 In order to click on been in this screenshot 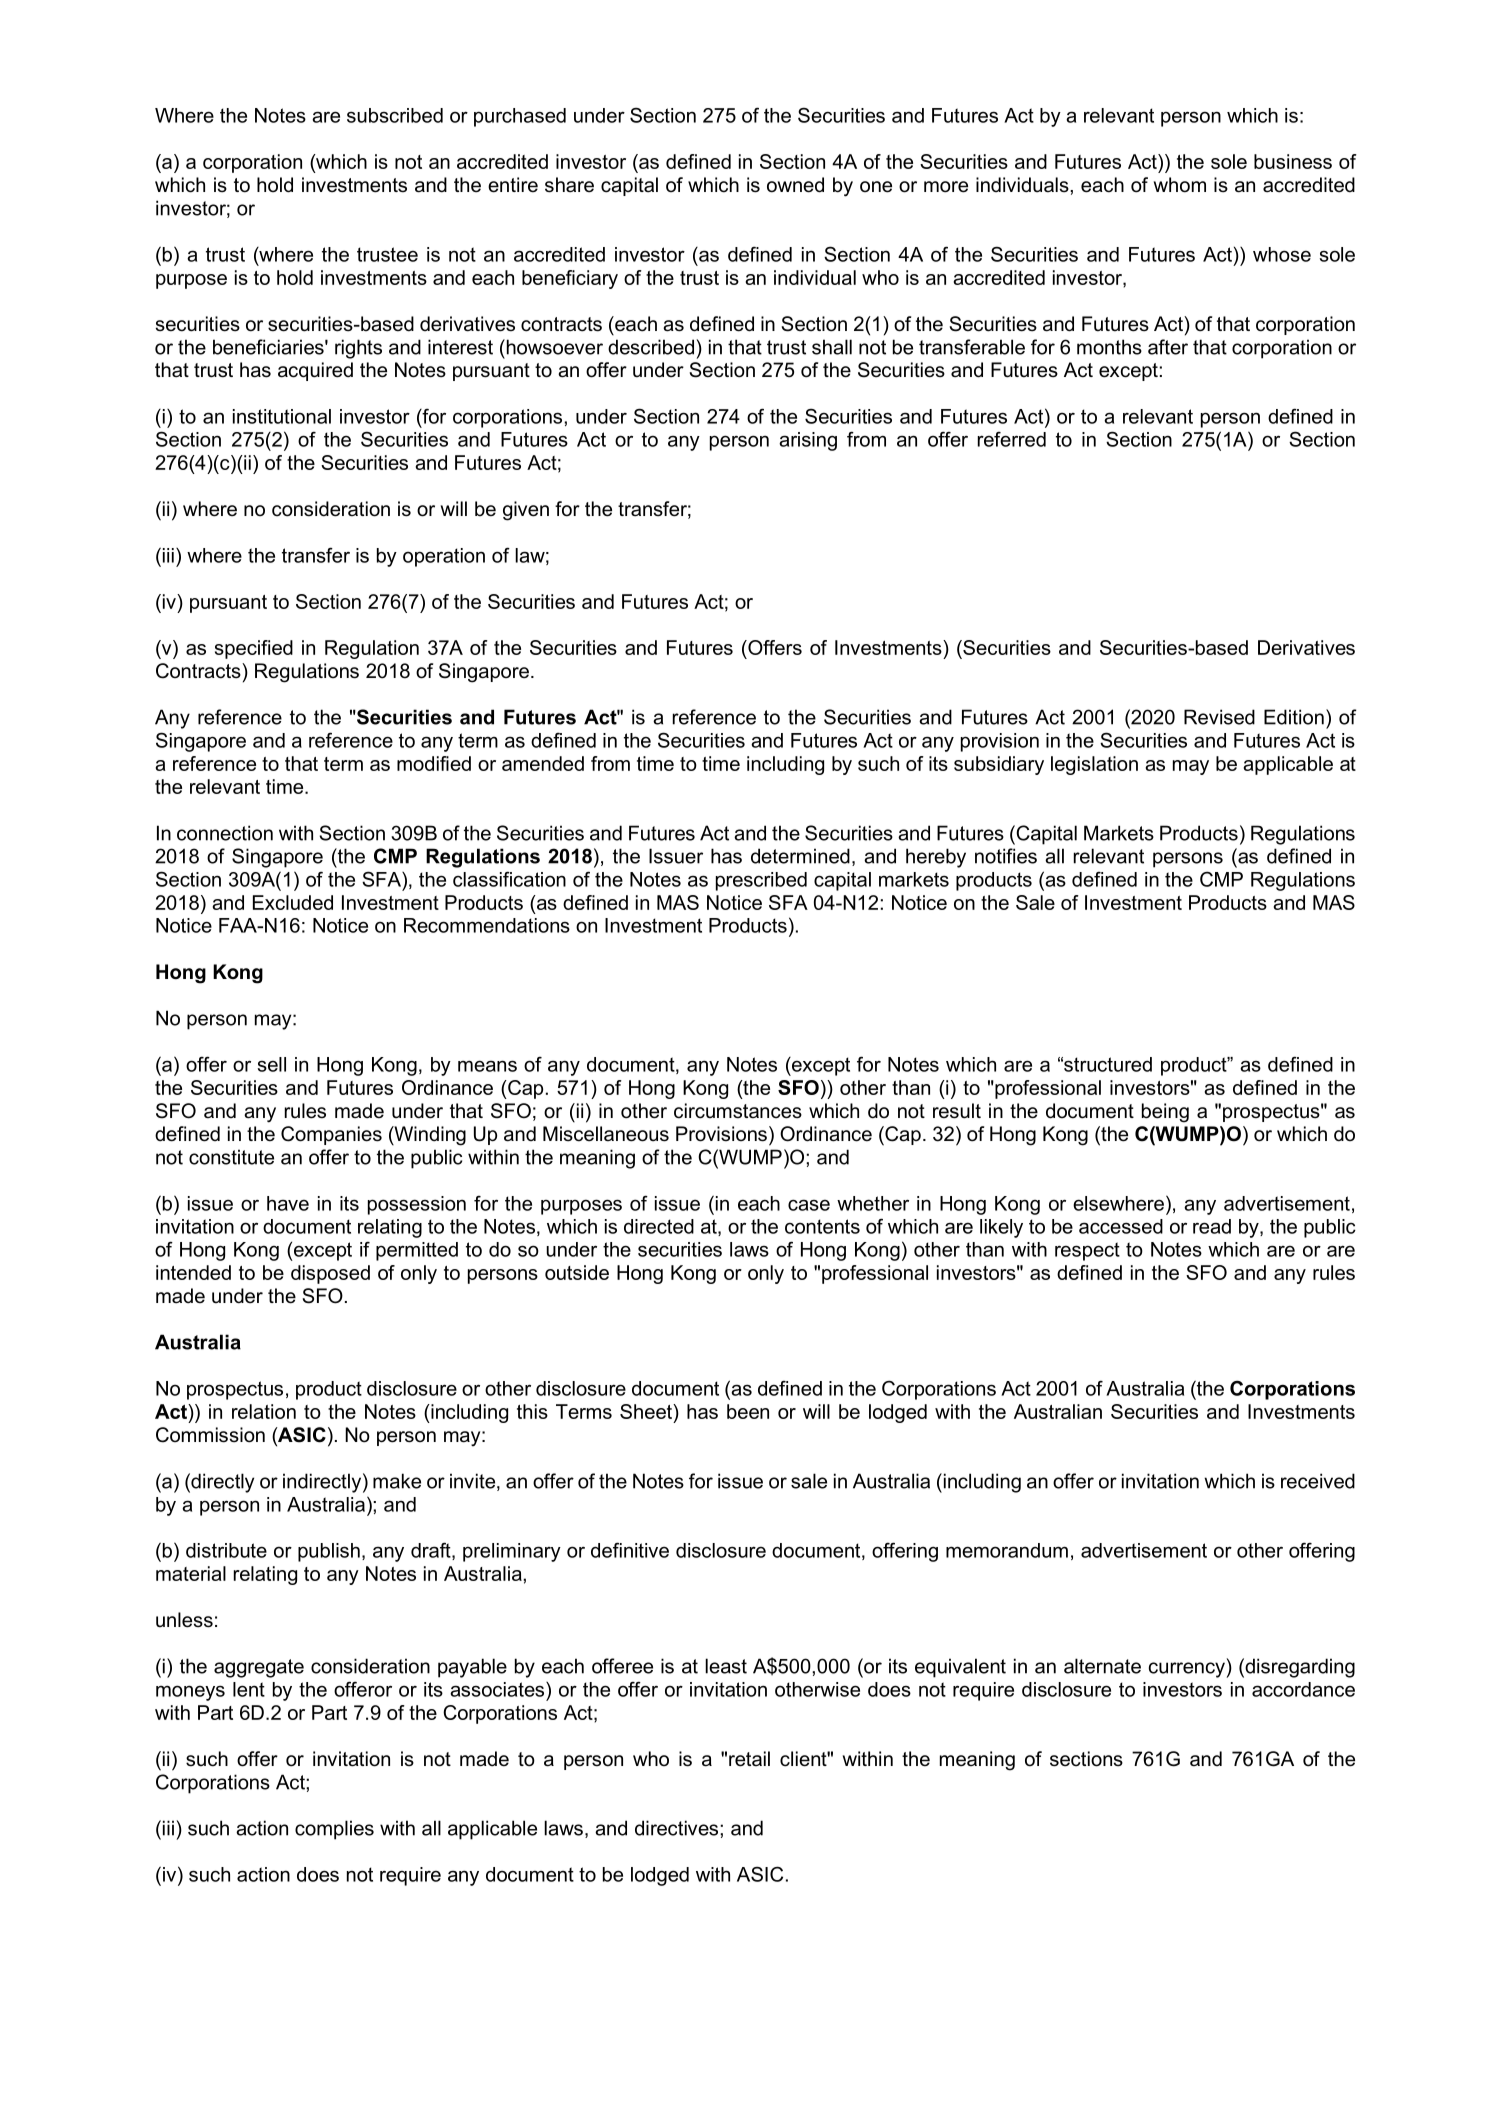, I will do `click(748, 1411)`.
